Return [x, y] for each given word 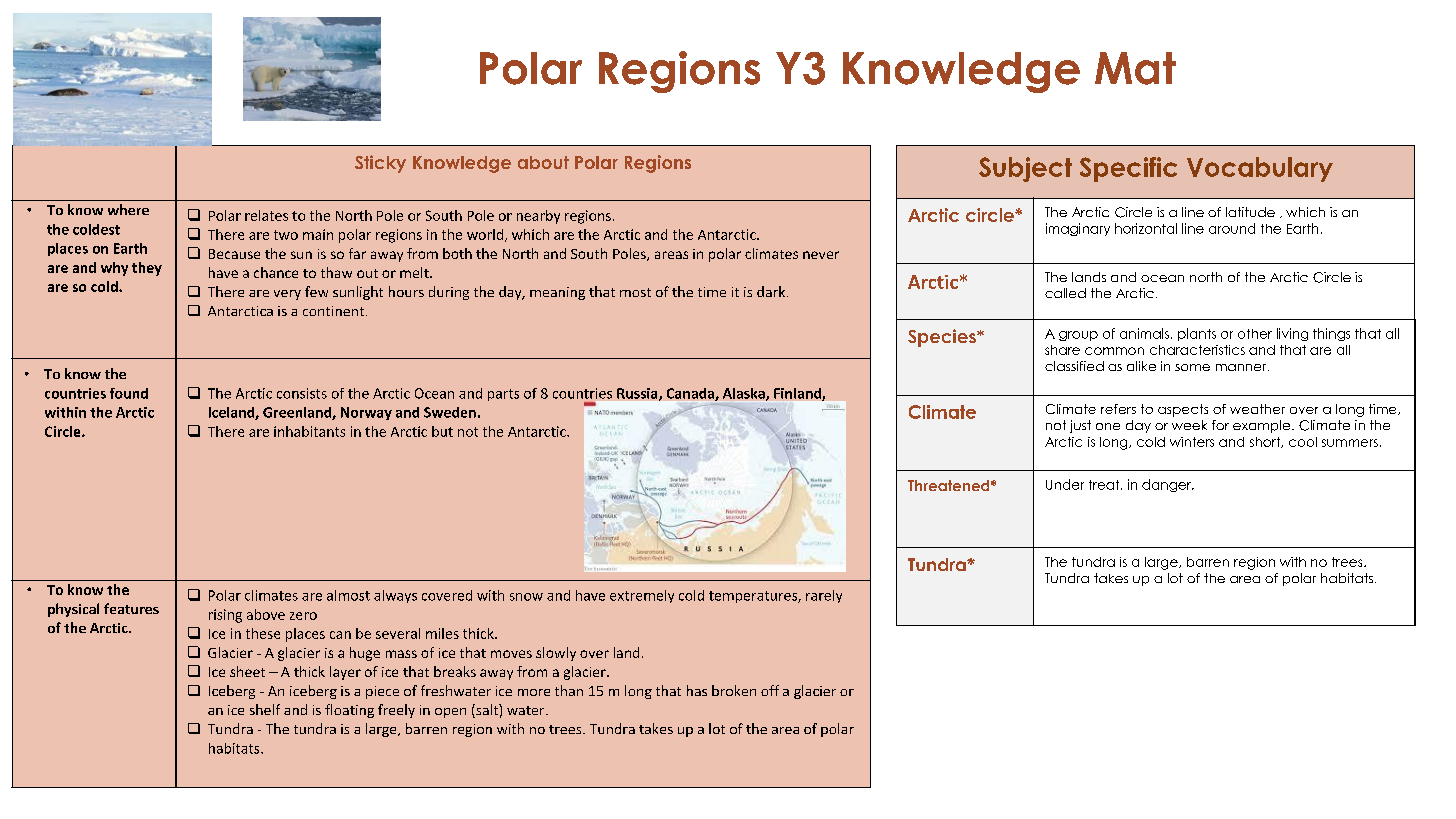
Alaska [745, 394]
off [770, 690]
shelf [265, 709]
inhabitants [309, 431]
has [697, 690]
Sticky [380, 164]
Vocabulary [1260, 169]
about [543, 162]
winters [1192, 442]
